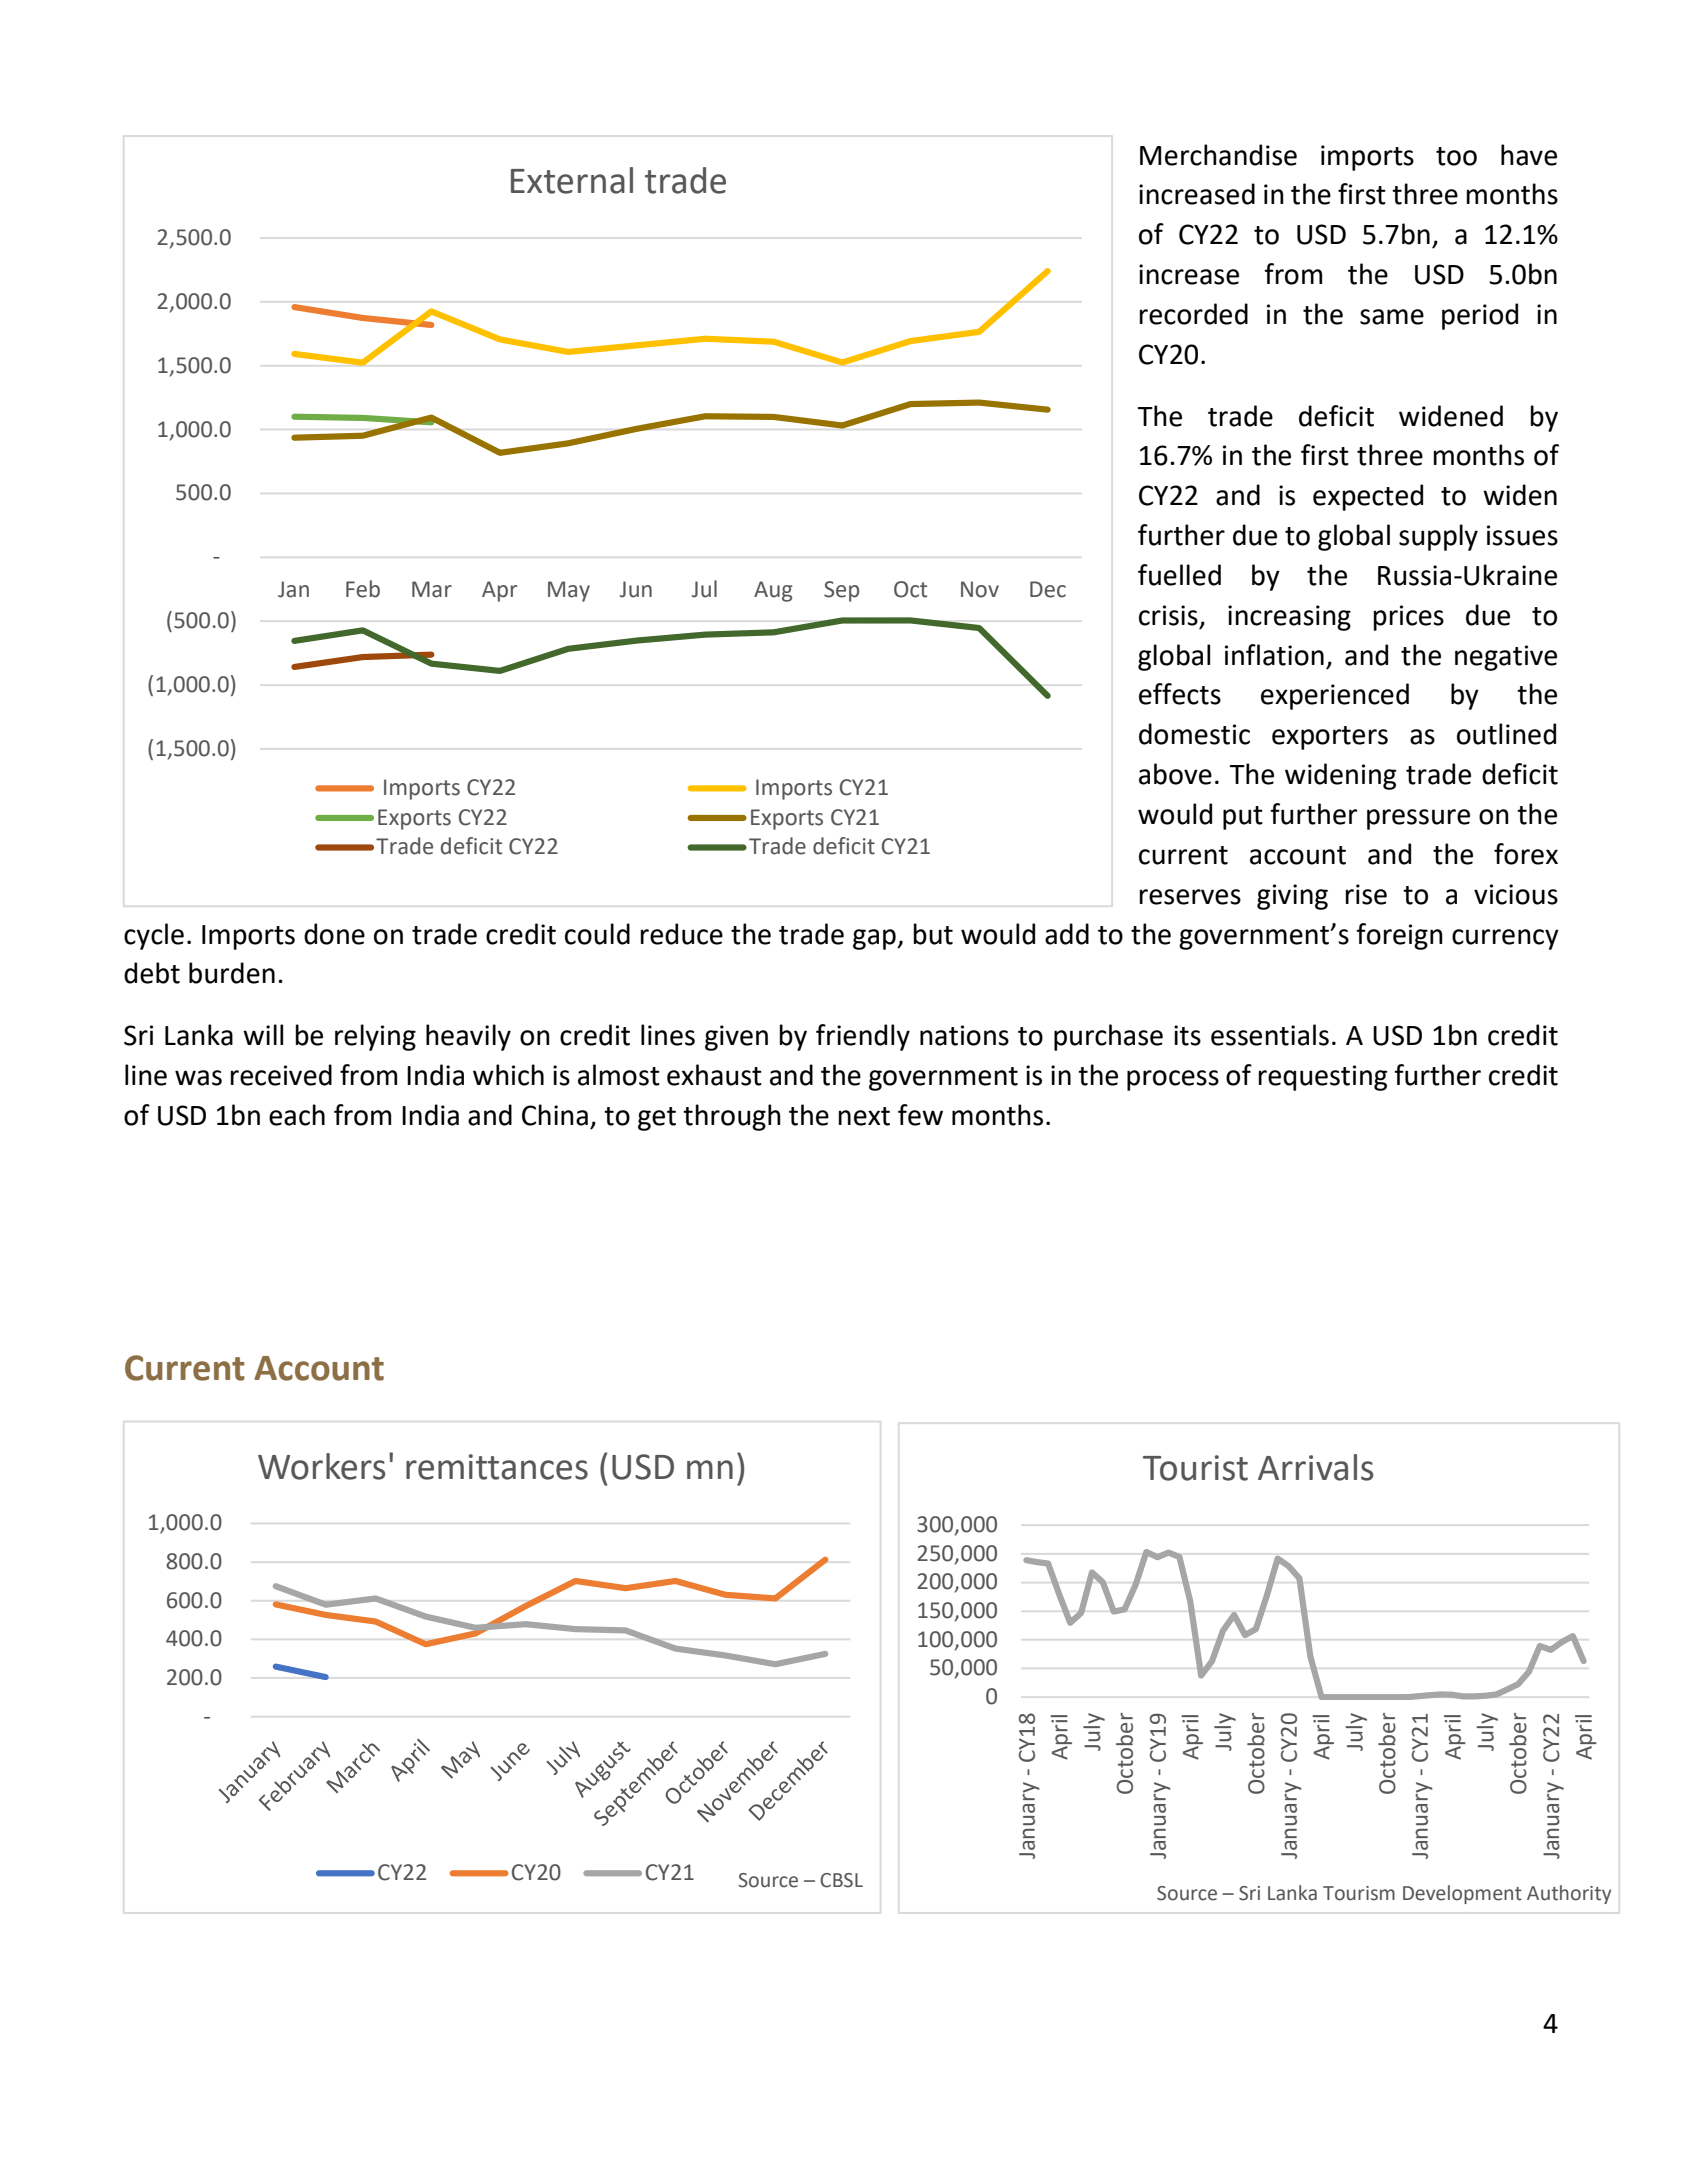 This screenshot has width=1682, height=2177. I want to click on Merchandise, so click(1218, 155).
